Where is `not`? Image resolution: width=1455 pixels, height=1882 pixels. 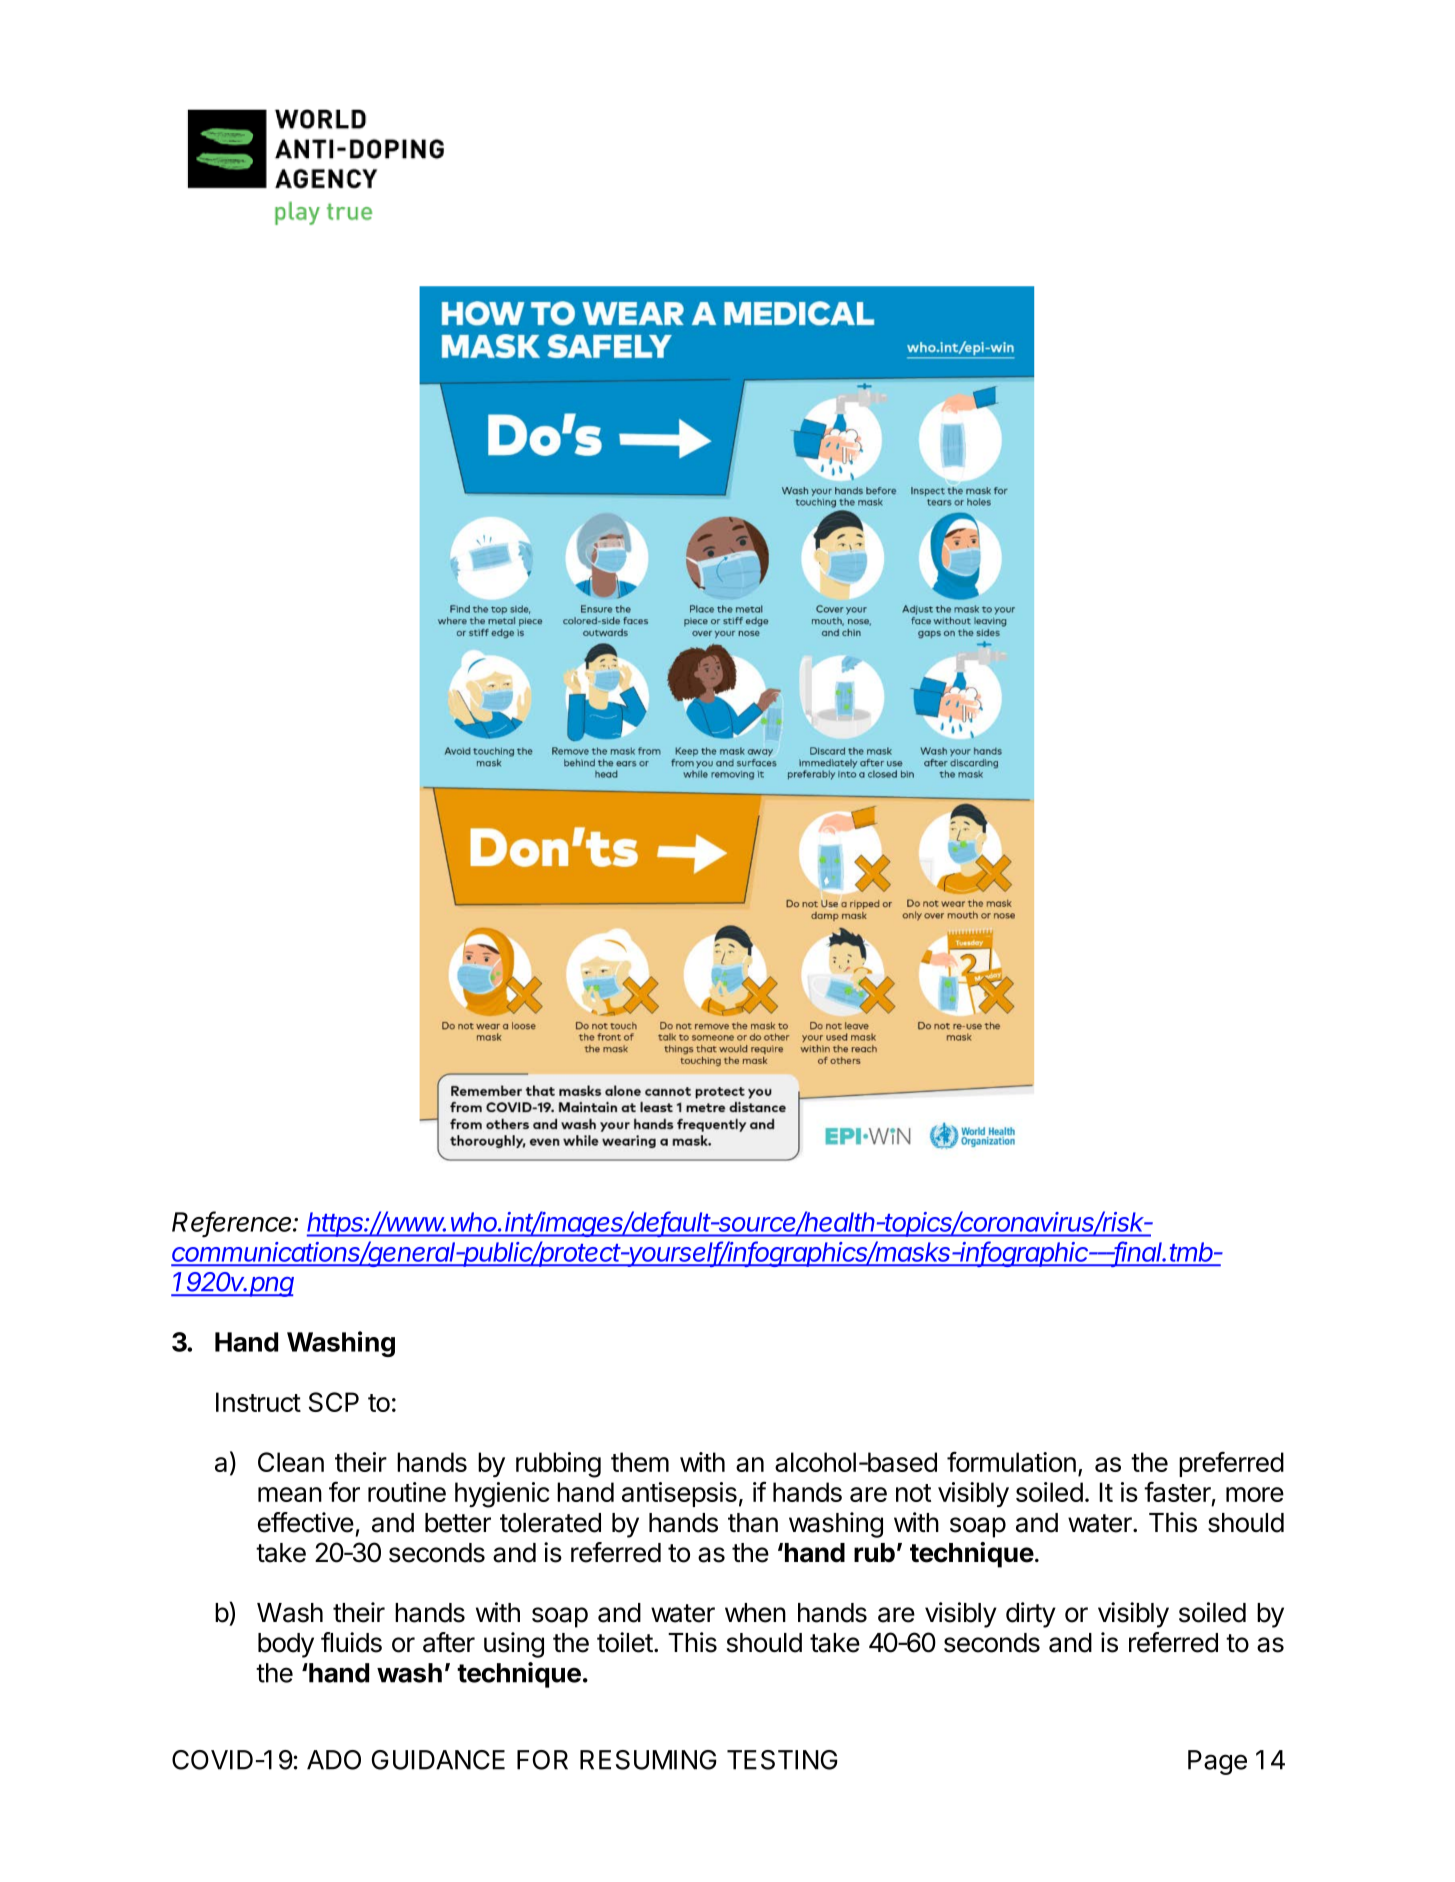
not is located at coordinates (913, 1493).
